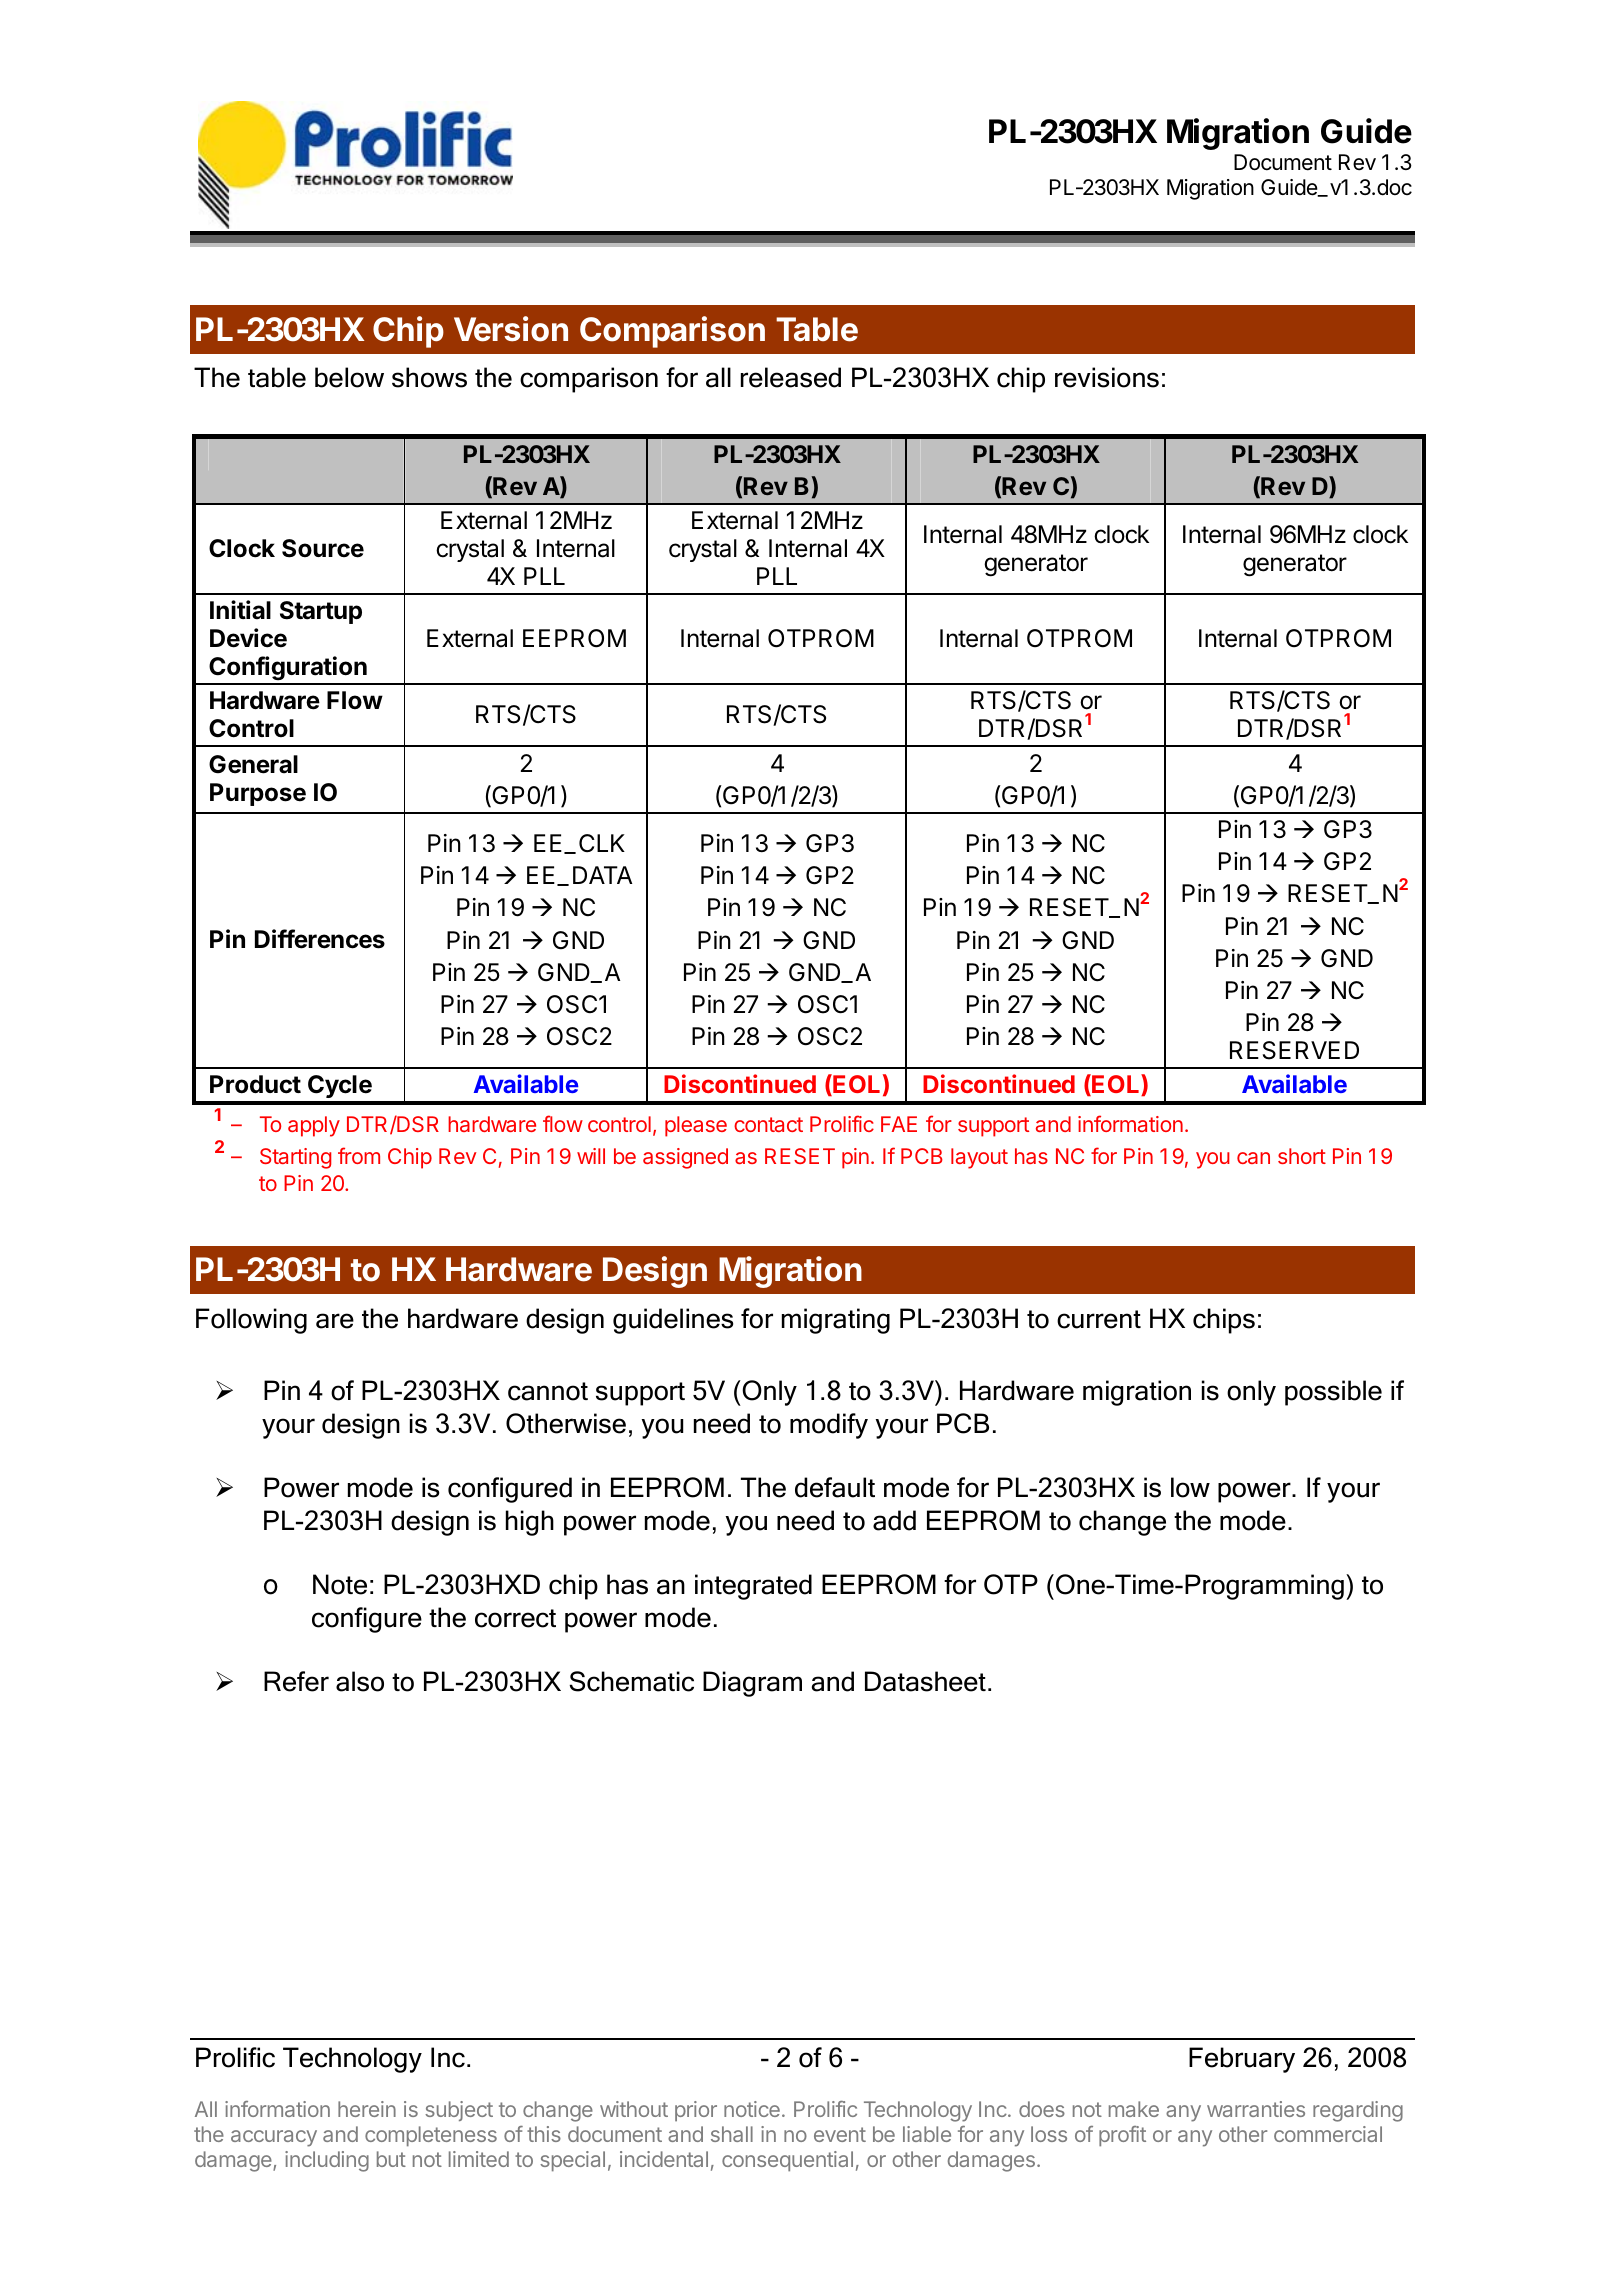 This screenshot has height=2270, width=1605. What do you see at coordinates (752, 2109) in the screenshot?
I see `notice` at bounding box center [752, 2109].
